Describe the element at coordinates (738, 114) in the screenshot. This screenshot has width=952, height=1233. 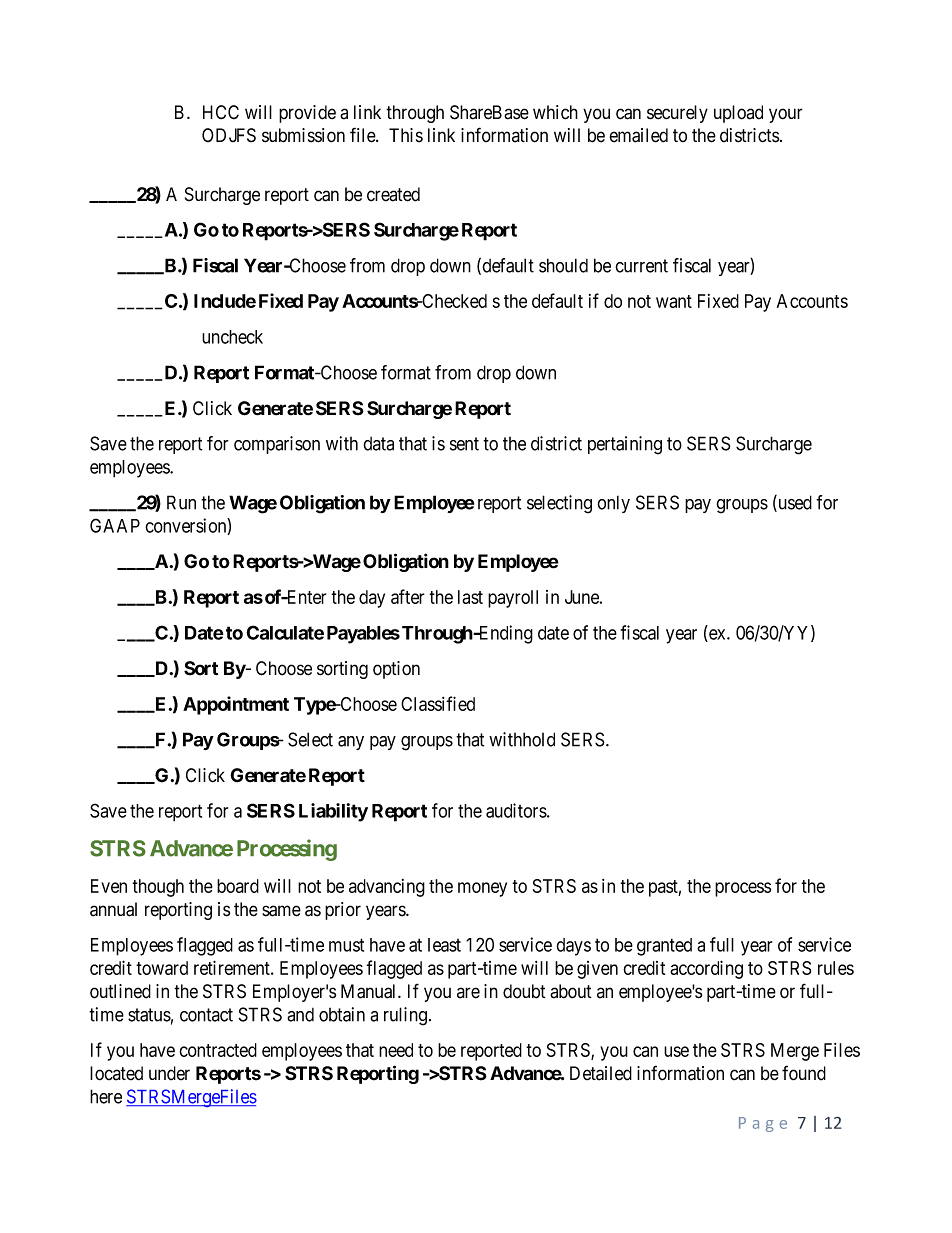
I see `upload` at that location.
